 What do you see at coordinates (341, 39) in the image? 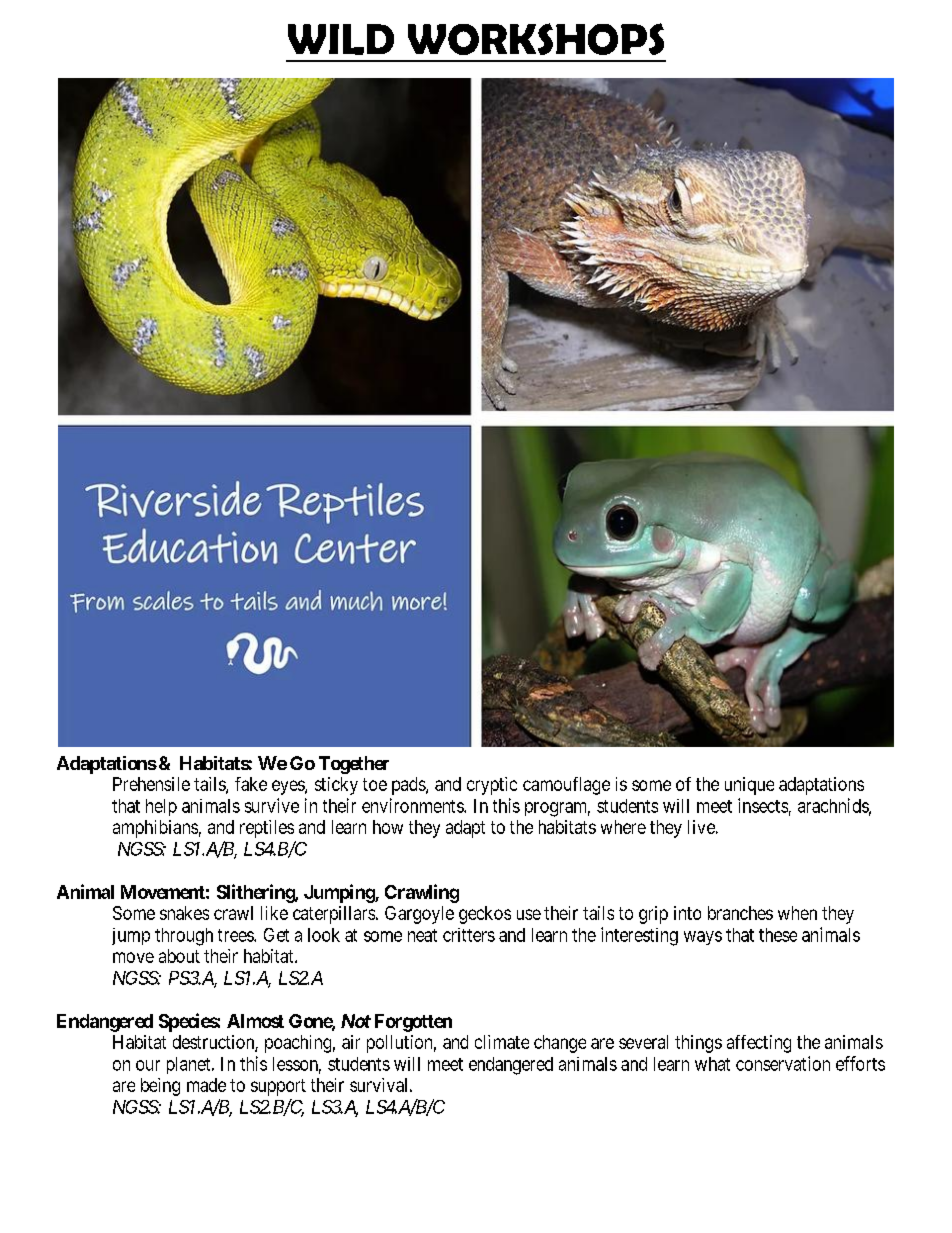
I see `WILD` at bounding box center [341, 39].
